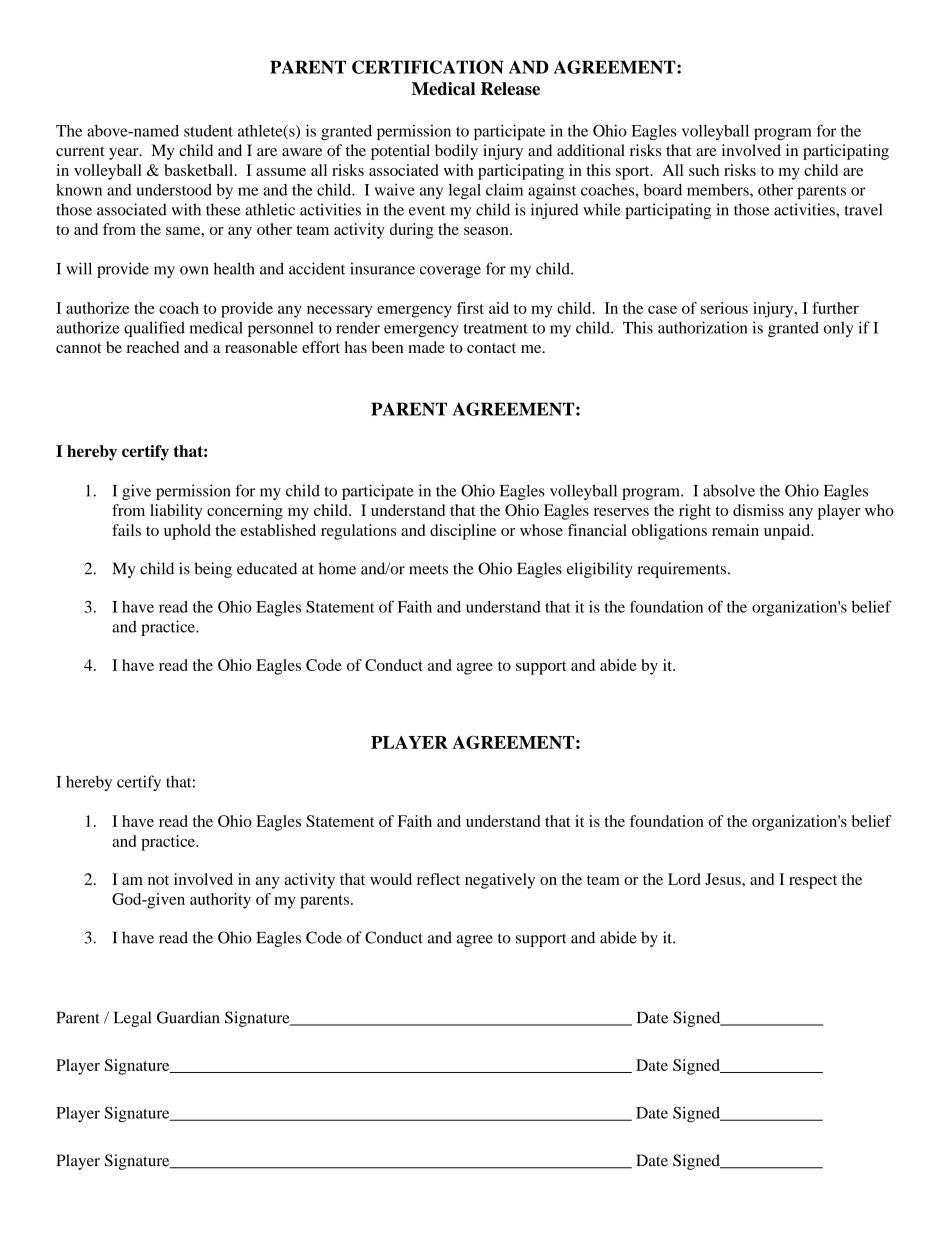 This screenshot has width=952, height=1233. Describe the element at coordinates (729, 490) in the screenshot. I see `absolve` at that location.
